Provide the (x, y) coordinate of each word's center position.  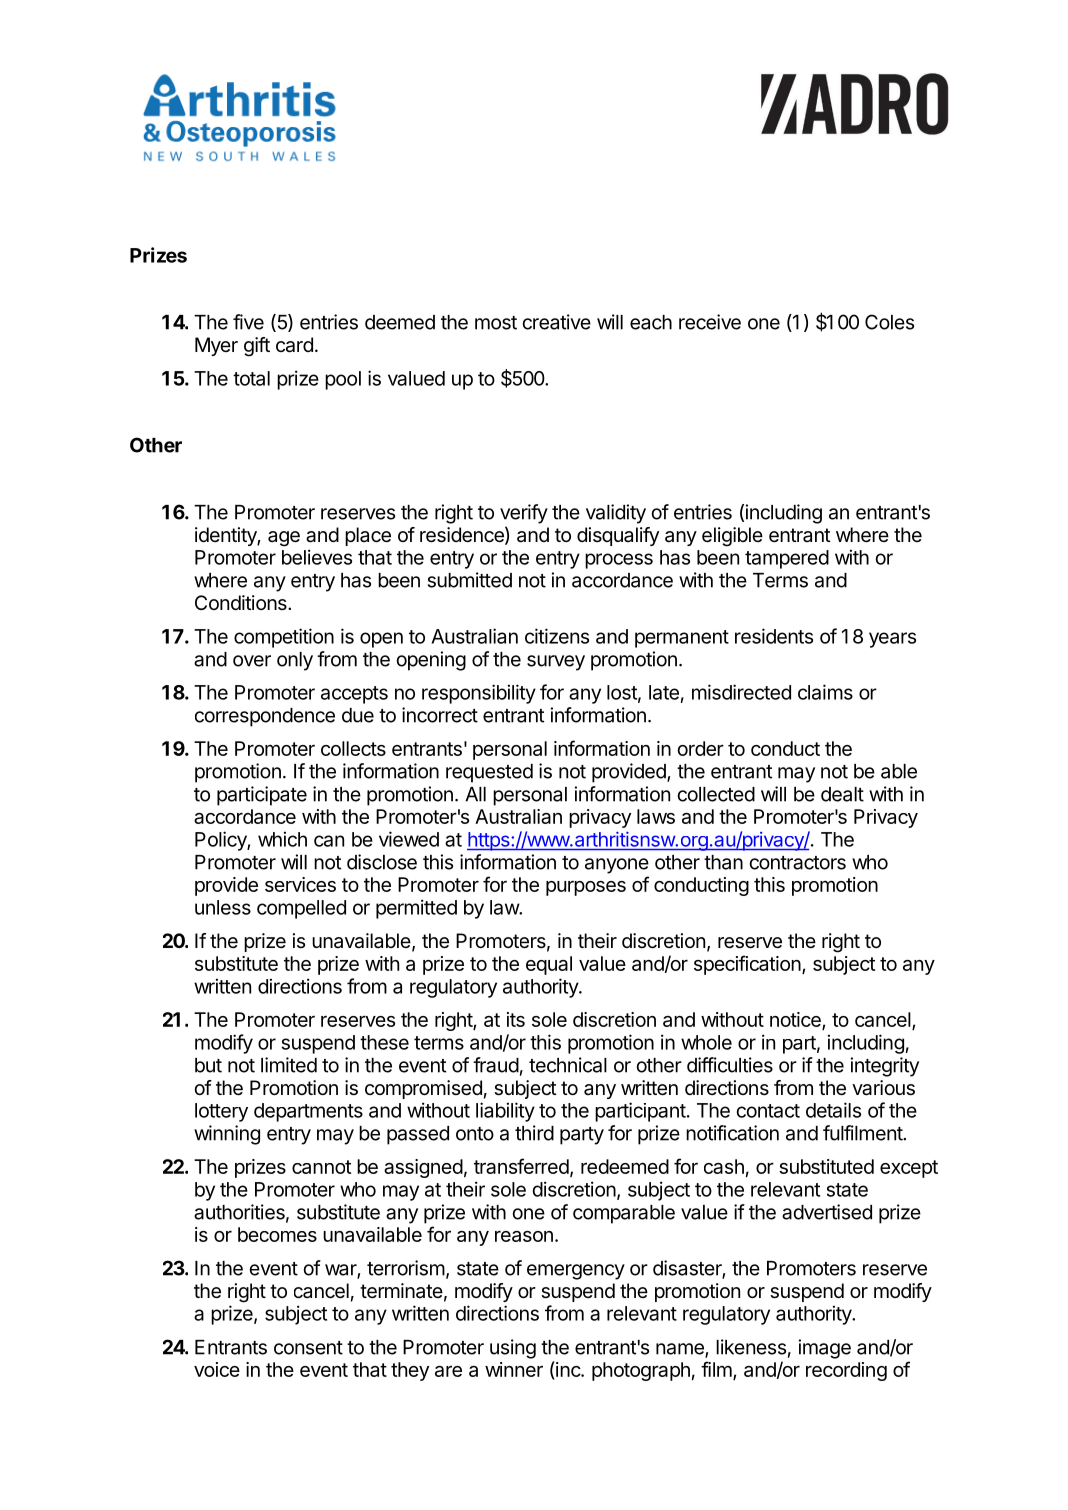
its (516, 1019)
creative (557, 322)
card (294, 345)
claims (825, 692)
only (295, 661)
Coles (889, 322)
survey (556, 663)
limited (289, 1065)
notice (796, 1020)
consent (308, 1348)
